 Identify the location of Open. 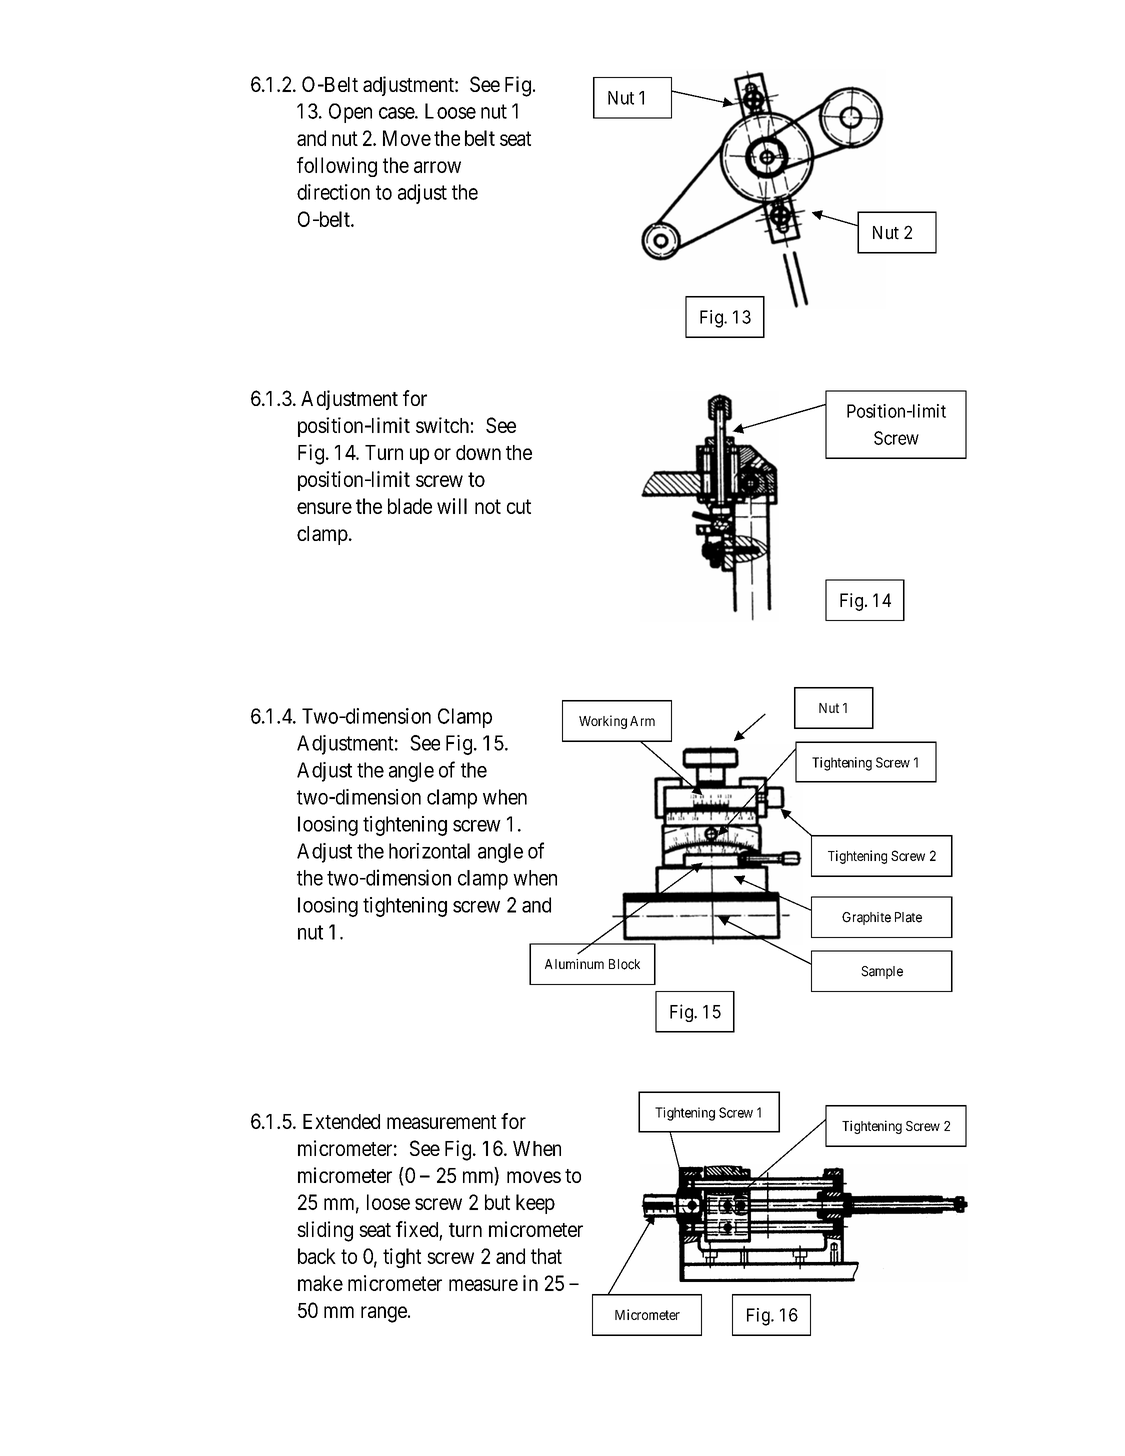
(350, 113).
